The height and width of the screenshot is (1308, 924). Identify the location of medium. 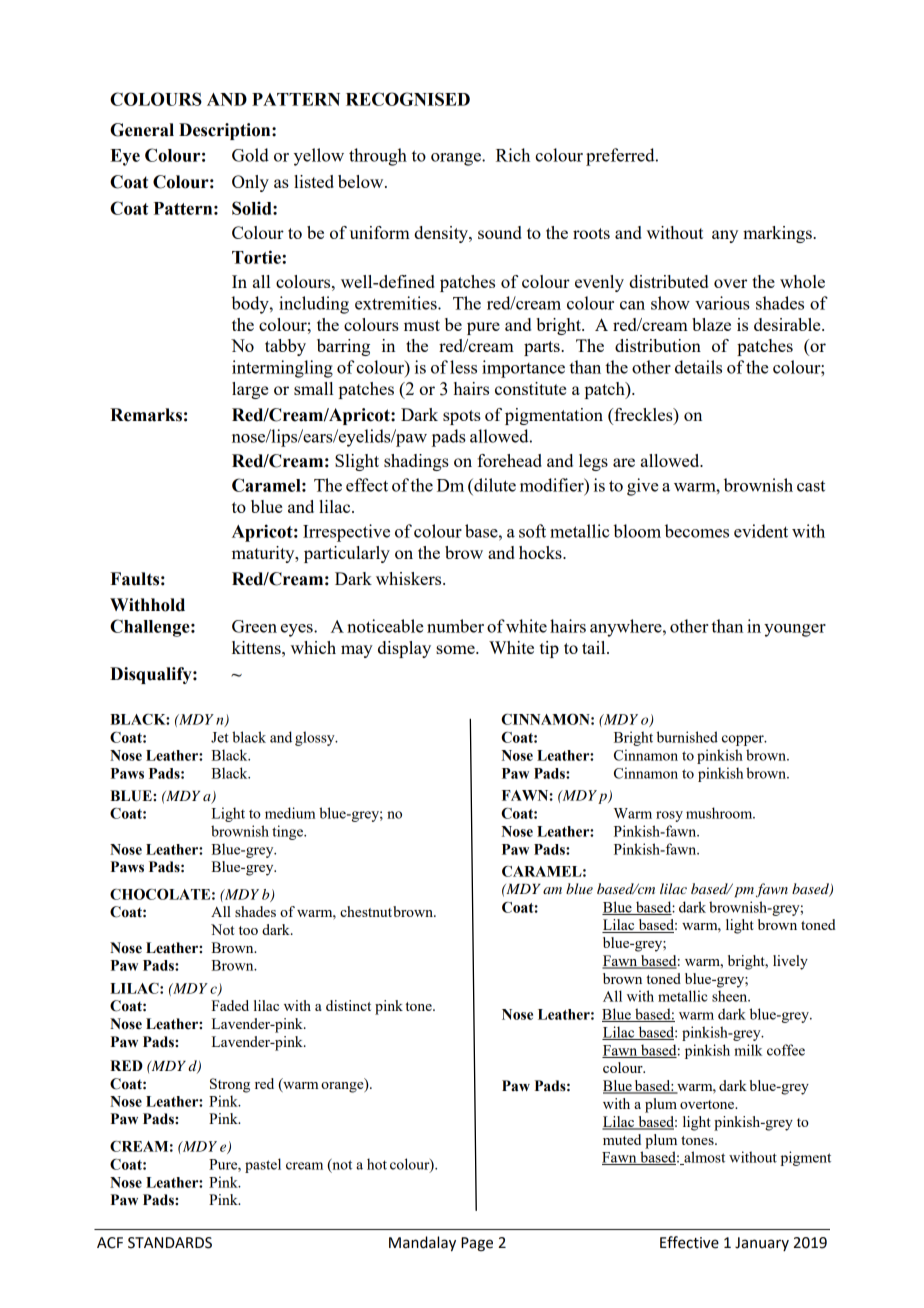
(290, 813).
